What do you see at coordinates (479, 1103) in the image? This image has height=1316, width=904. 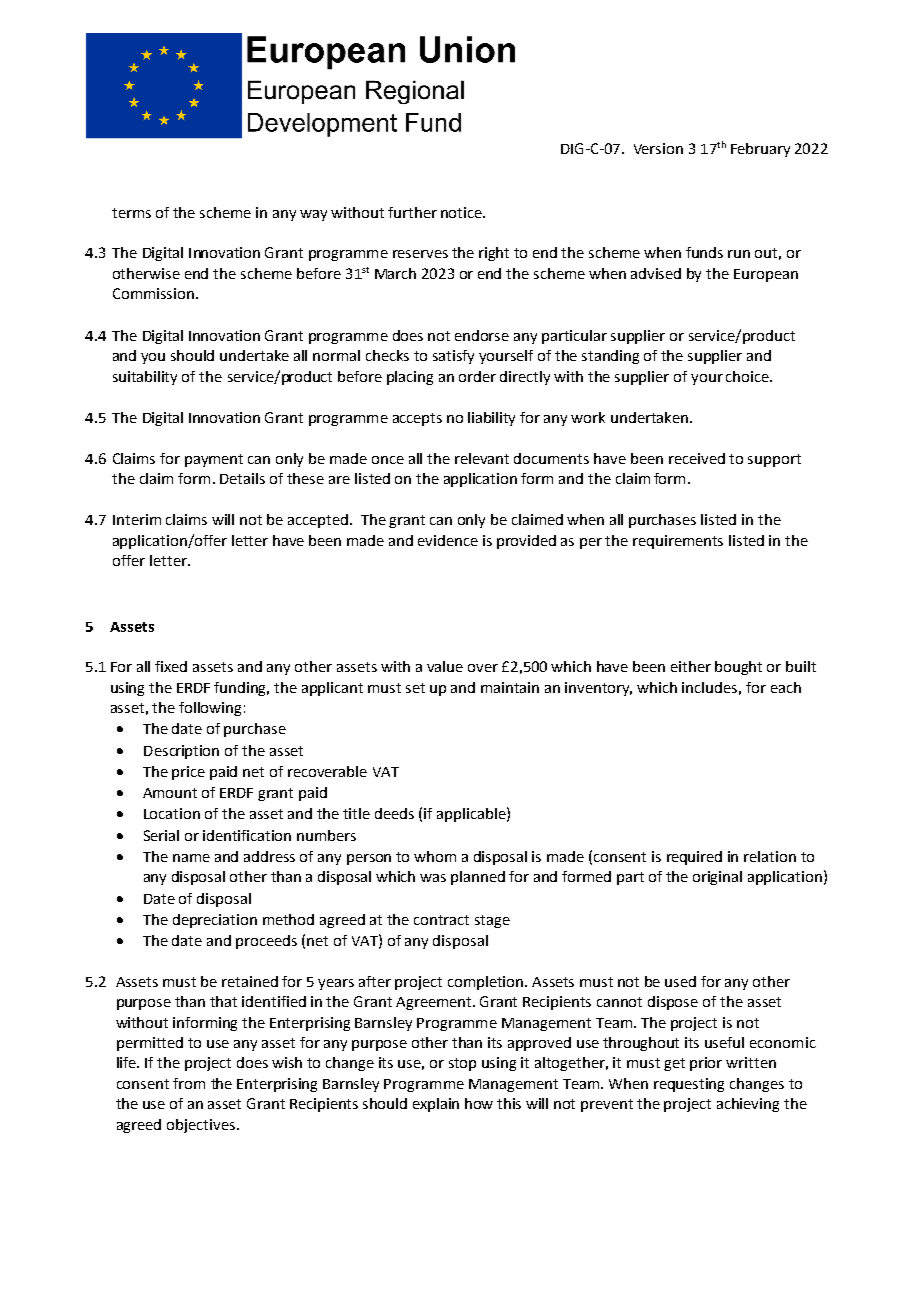 I see `how` at bounding box center [479, 1103].
